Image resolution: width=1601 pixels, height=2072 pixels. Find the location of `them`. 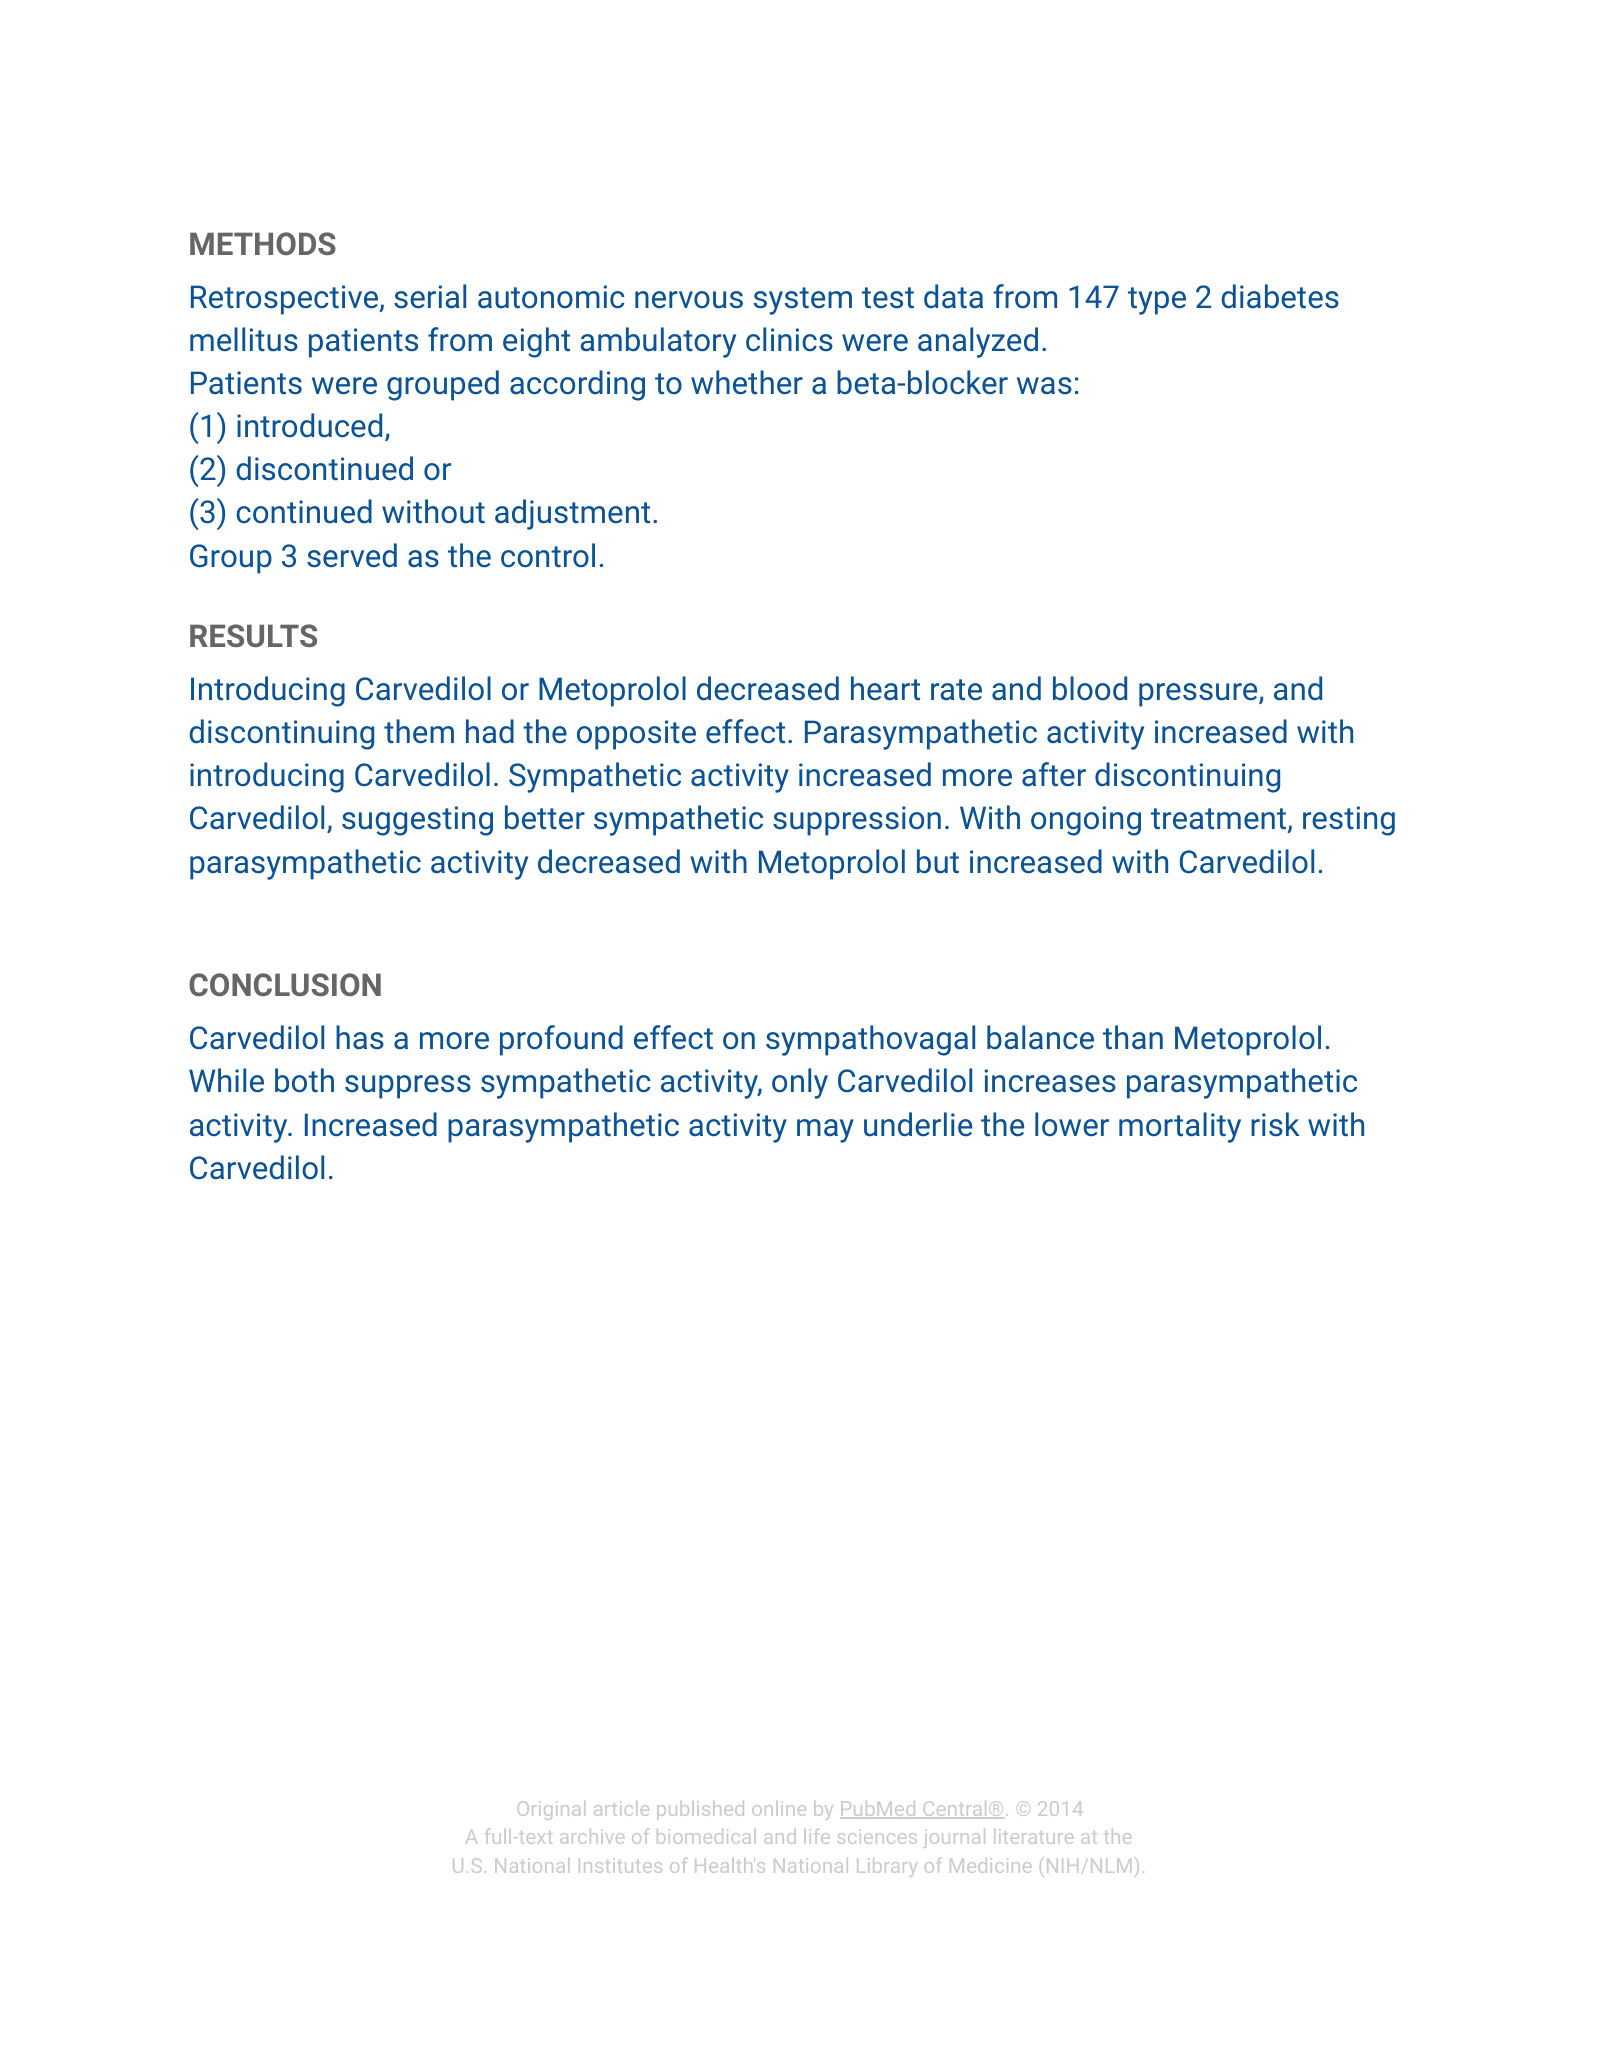

them is located at coordinates (419, 731).
